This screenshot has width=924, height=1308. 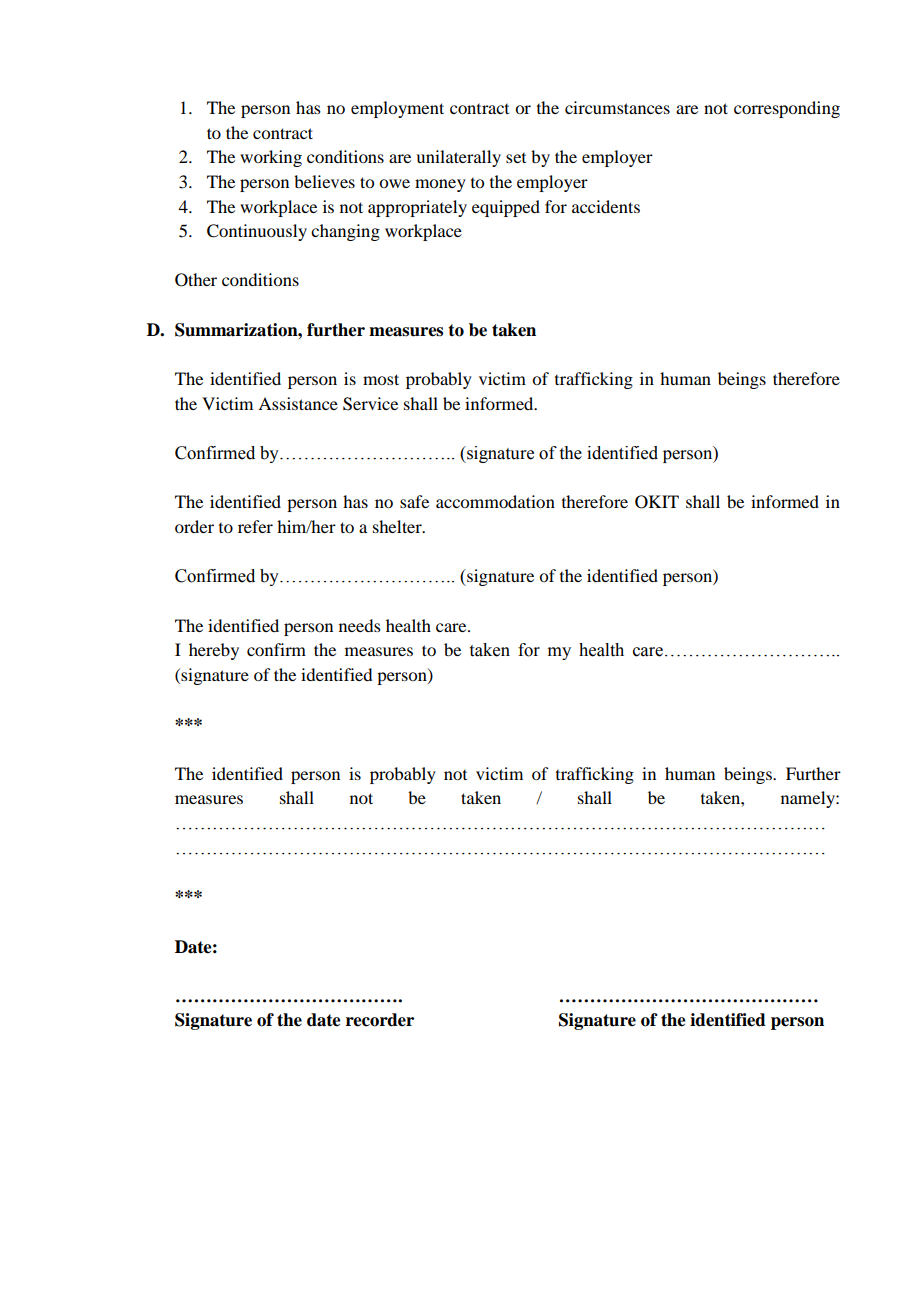 What do you see at coordinates (214, 651) in the screenshot?
I see `hereby` at bounding box center [214, 651].
